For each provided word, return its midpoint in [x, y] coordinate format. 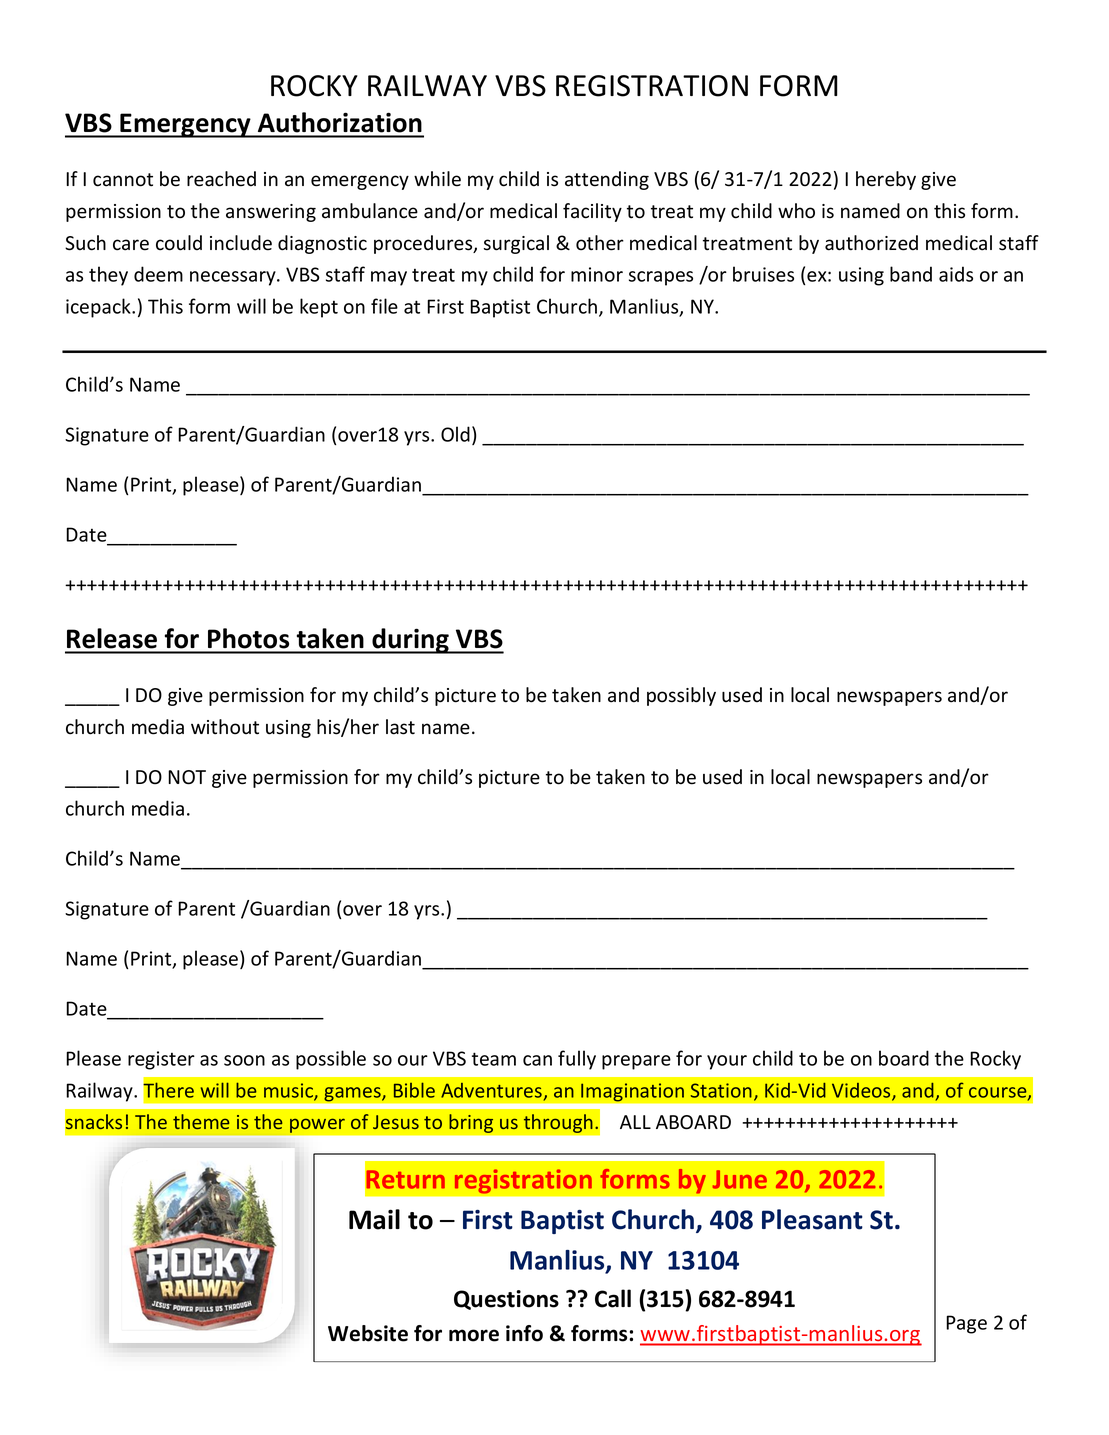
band [911, 274]
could [179, 243]
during [410, 641]
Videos [862, 1091]
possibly [681, 696]
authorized [871, 243]
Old [455, 434]
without [225, 727]
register [161, 1060]
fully [577, 1060]
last [400, 727]
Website [368, 1333]
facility [592, 212]
